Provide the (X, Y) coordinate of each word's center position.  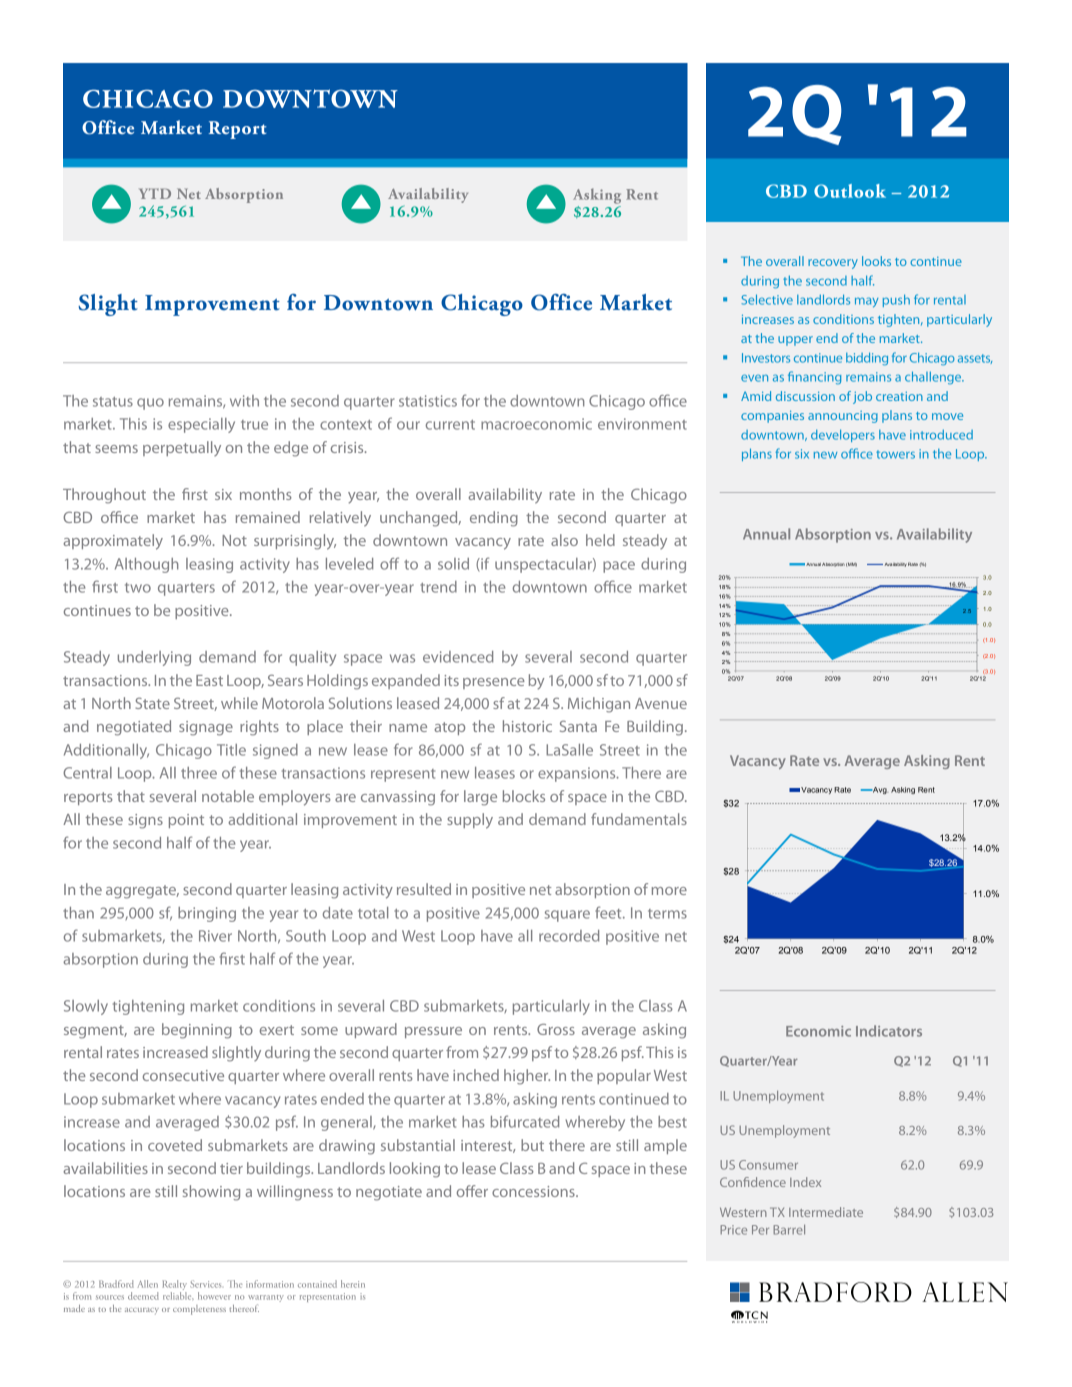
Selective (767, 299)
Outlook (850, 191)
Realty (175, 1286)
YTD (155, 193)
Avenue (661, 703)
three (199, 773)
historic (527, 726)
